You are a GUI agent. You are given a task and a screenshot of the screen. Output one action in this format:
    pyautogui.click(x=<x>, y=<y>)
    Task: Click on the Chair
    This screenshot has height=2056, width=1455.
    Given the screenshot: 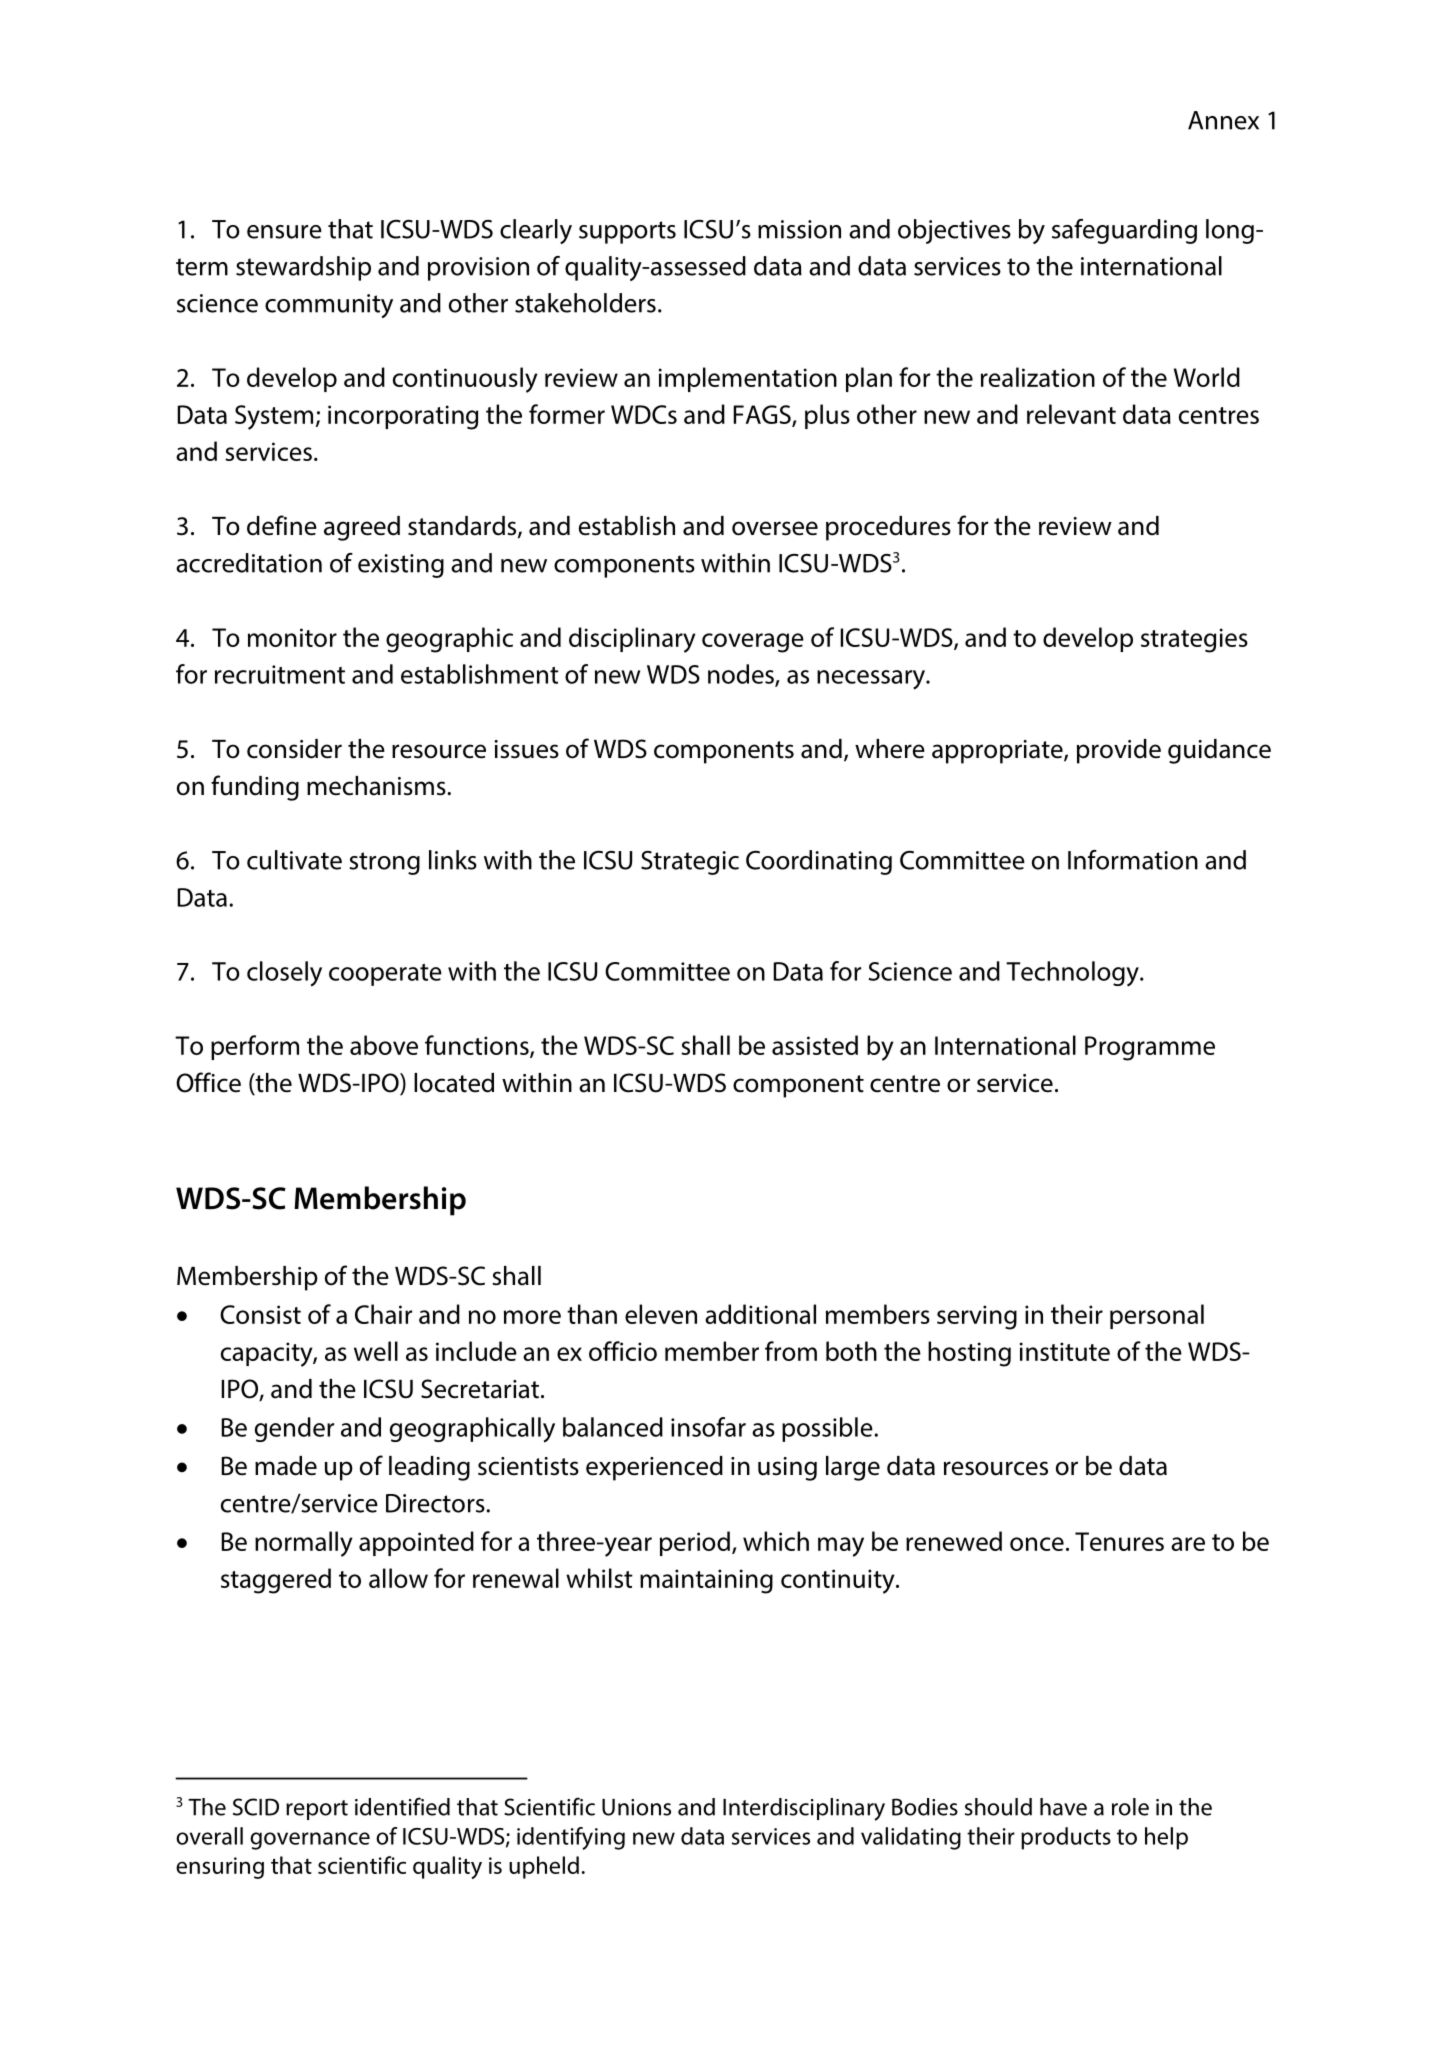 What is the action you would take?
    pyautogui.click(x=383, y=1314)
